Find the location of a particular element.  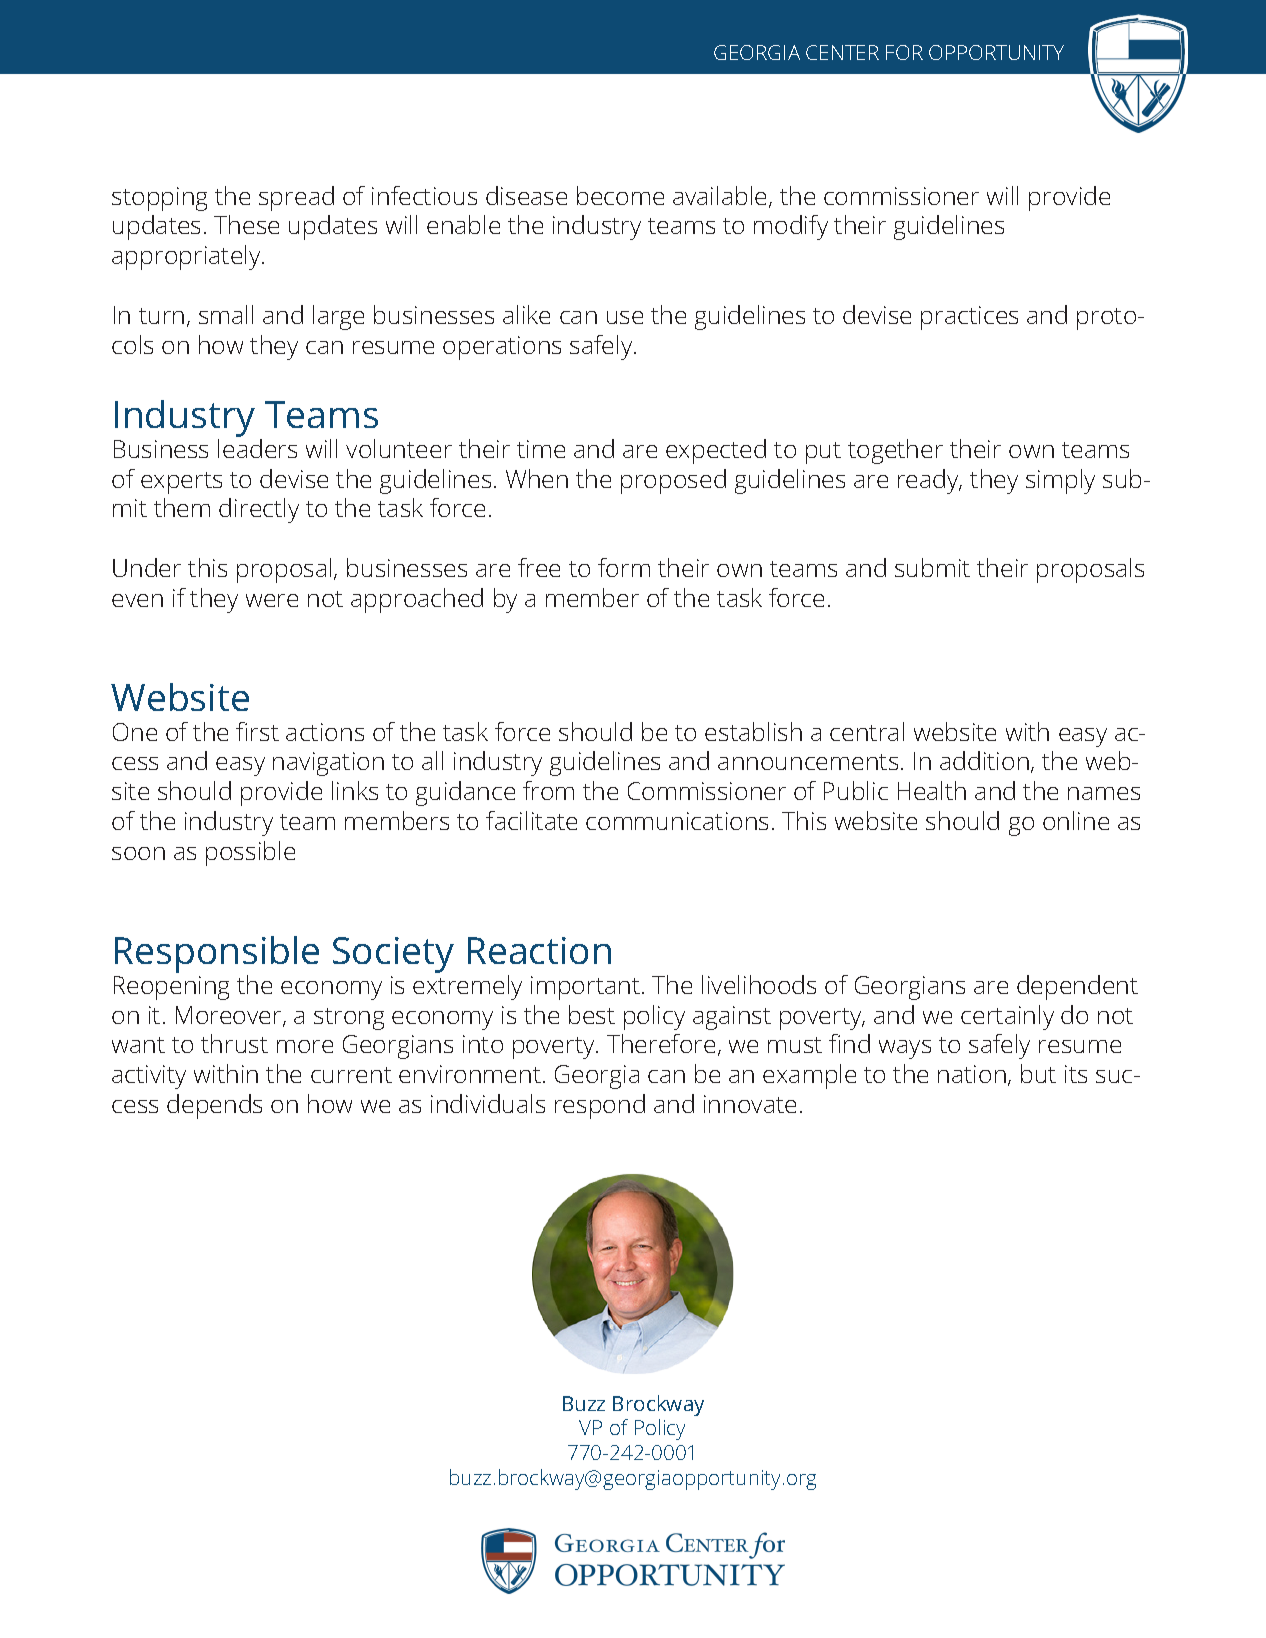

spread is located at coordinates (296, 198).
